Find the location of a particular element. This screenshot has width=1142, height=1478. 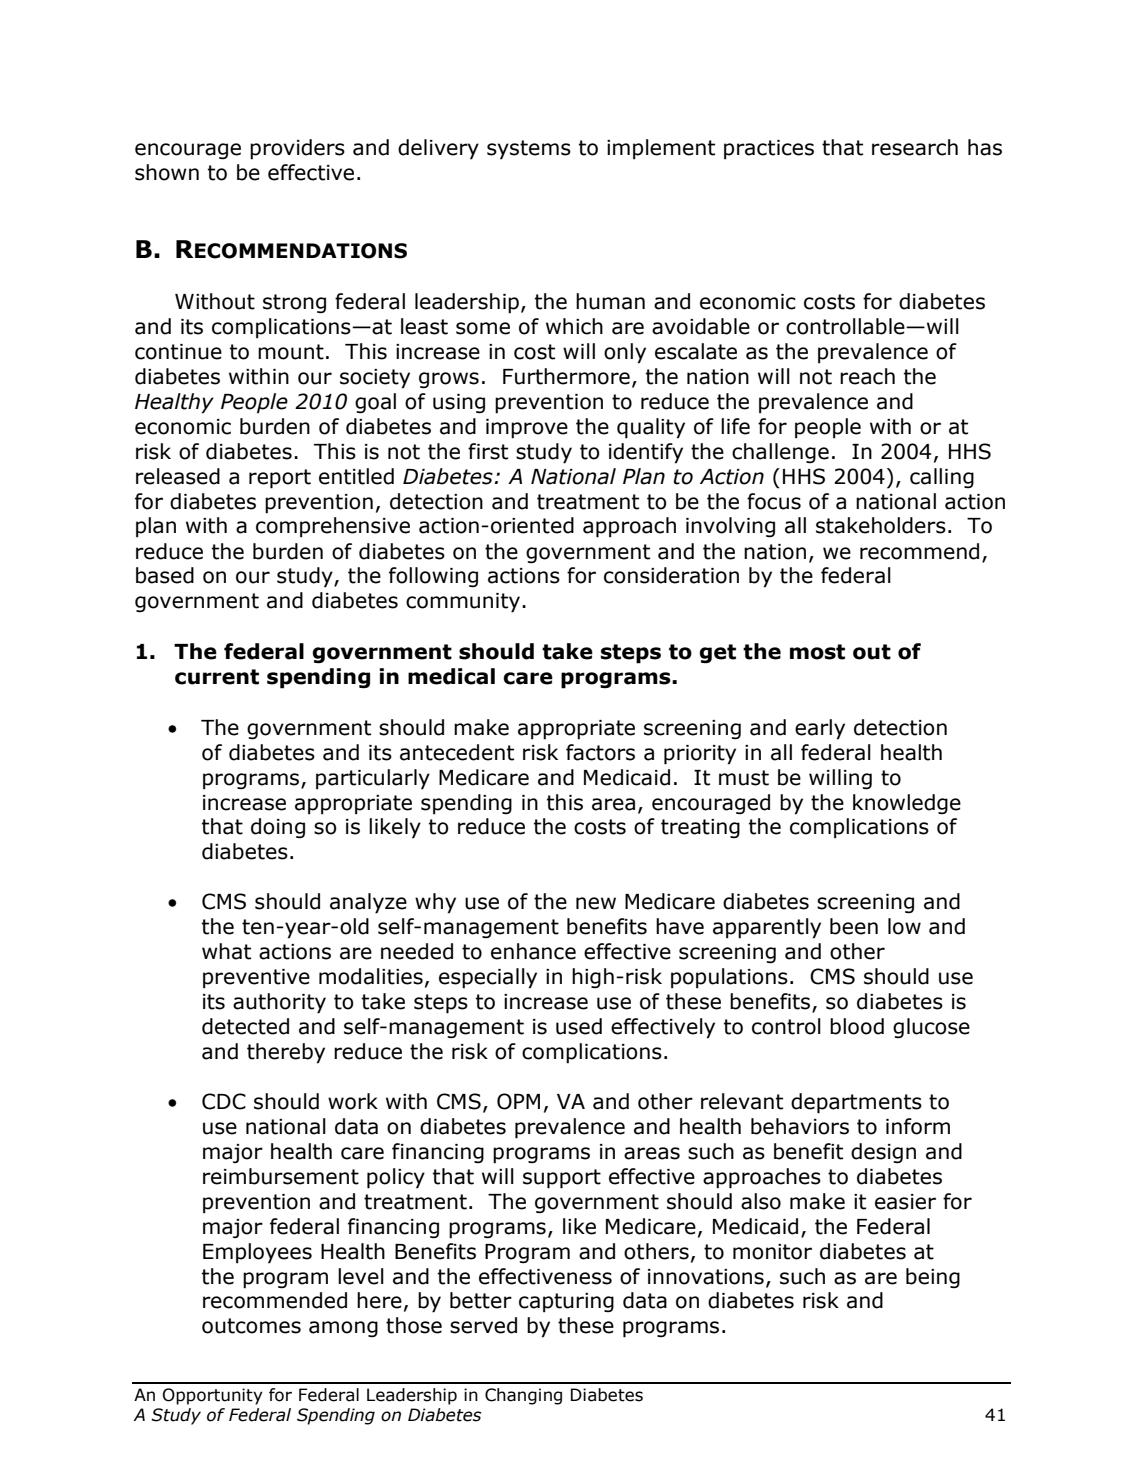

detected is located at coordinates (245, 1026).
